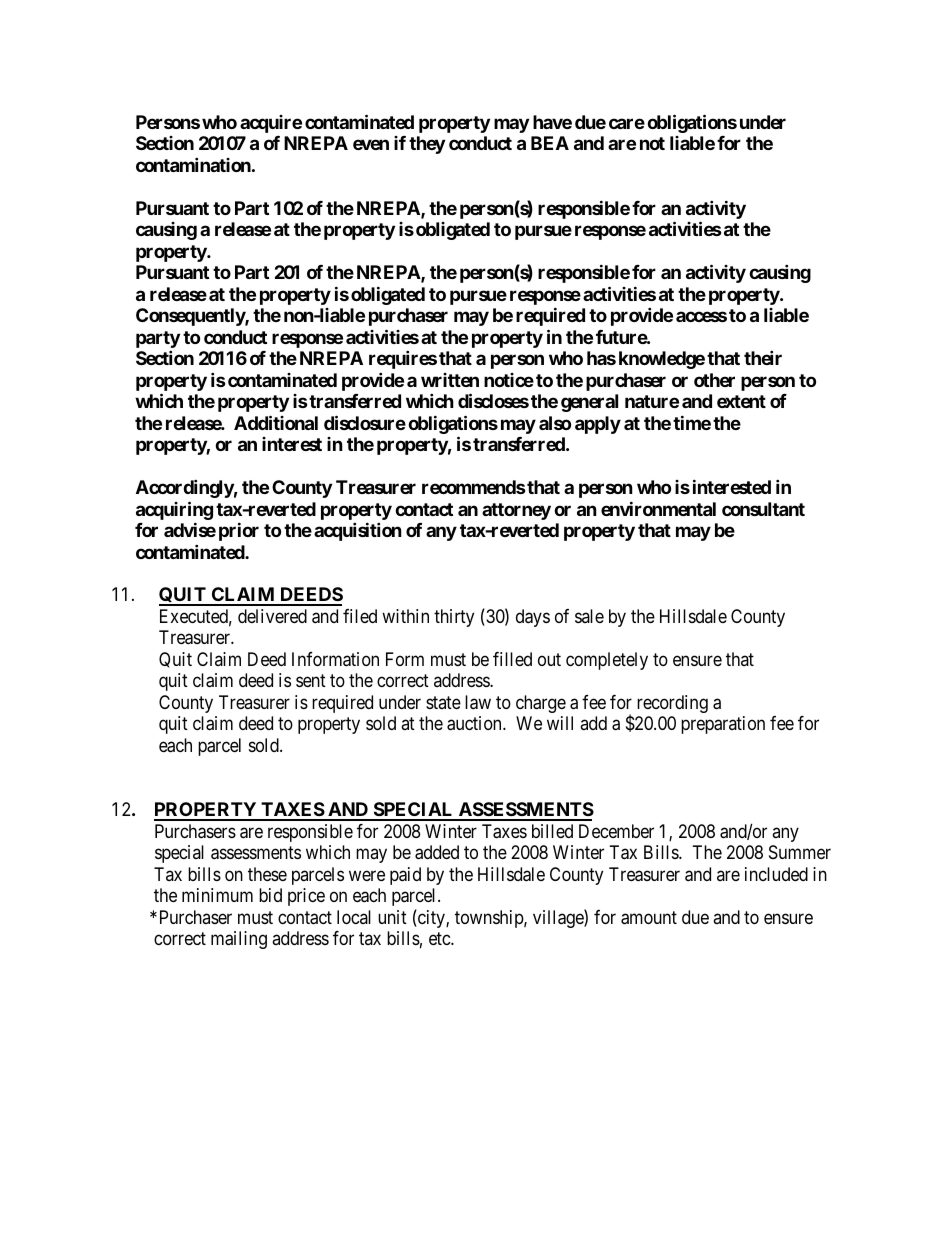 Image resolution: width=952 pixels, height=1233 pixels. Describe the element at coordinates (371, 145) in the screenshot. I see `even` at that location.
